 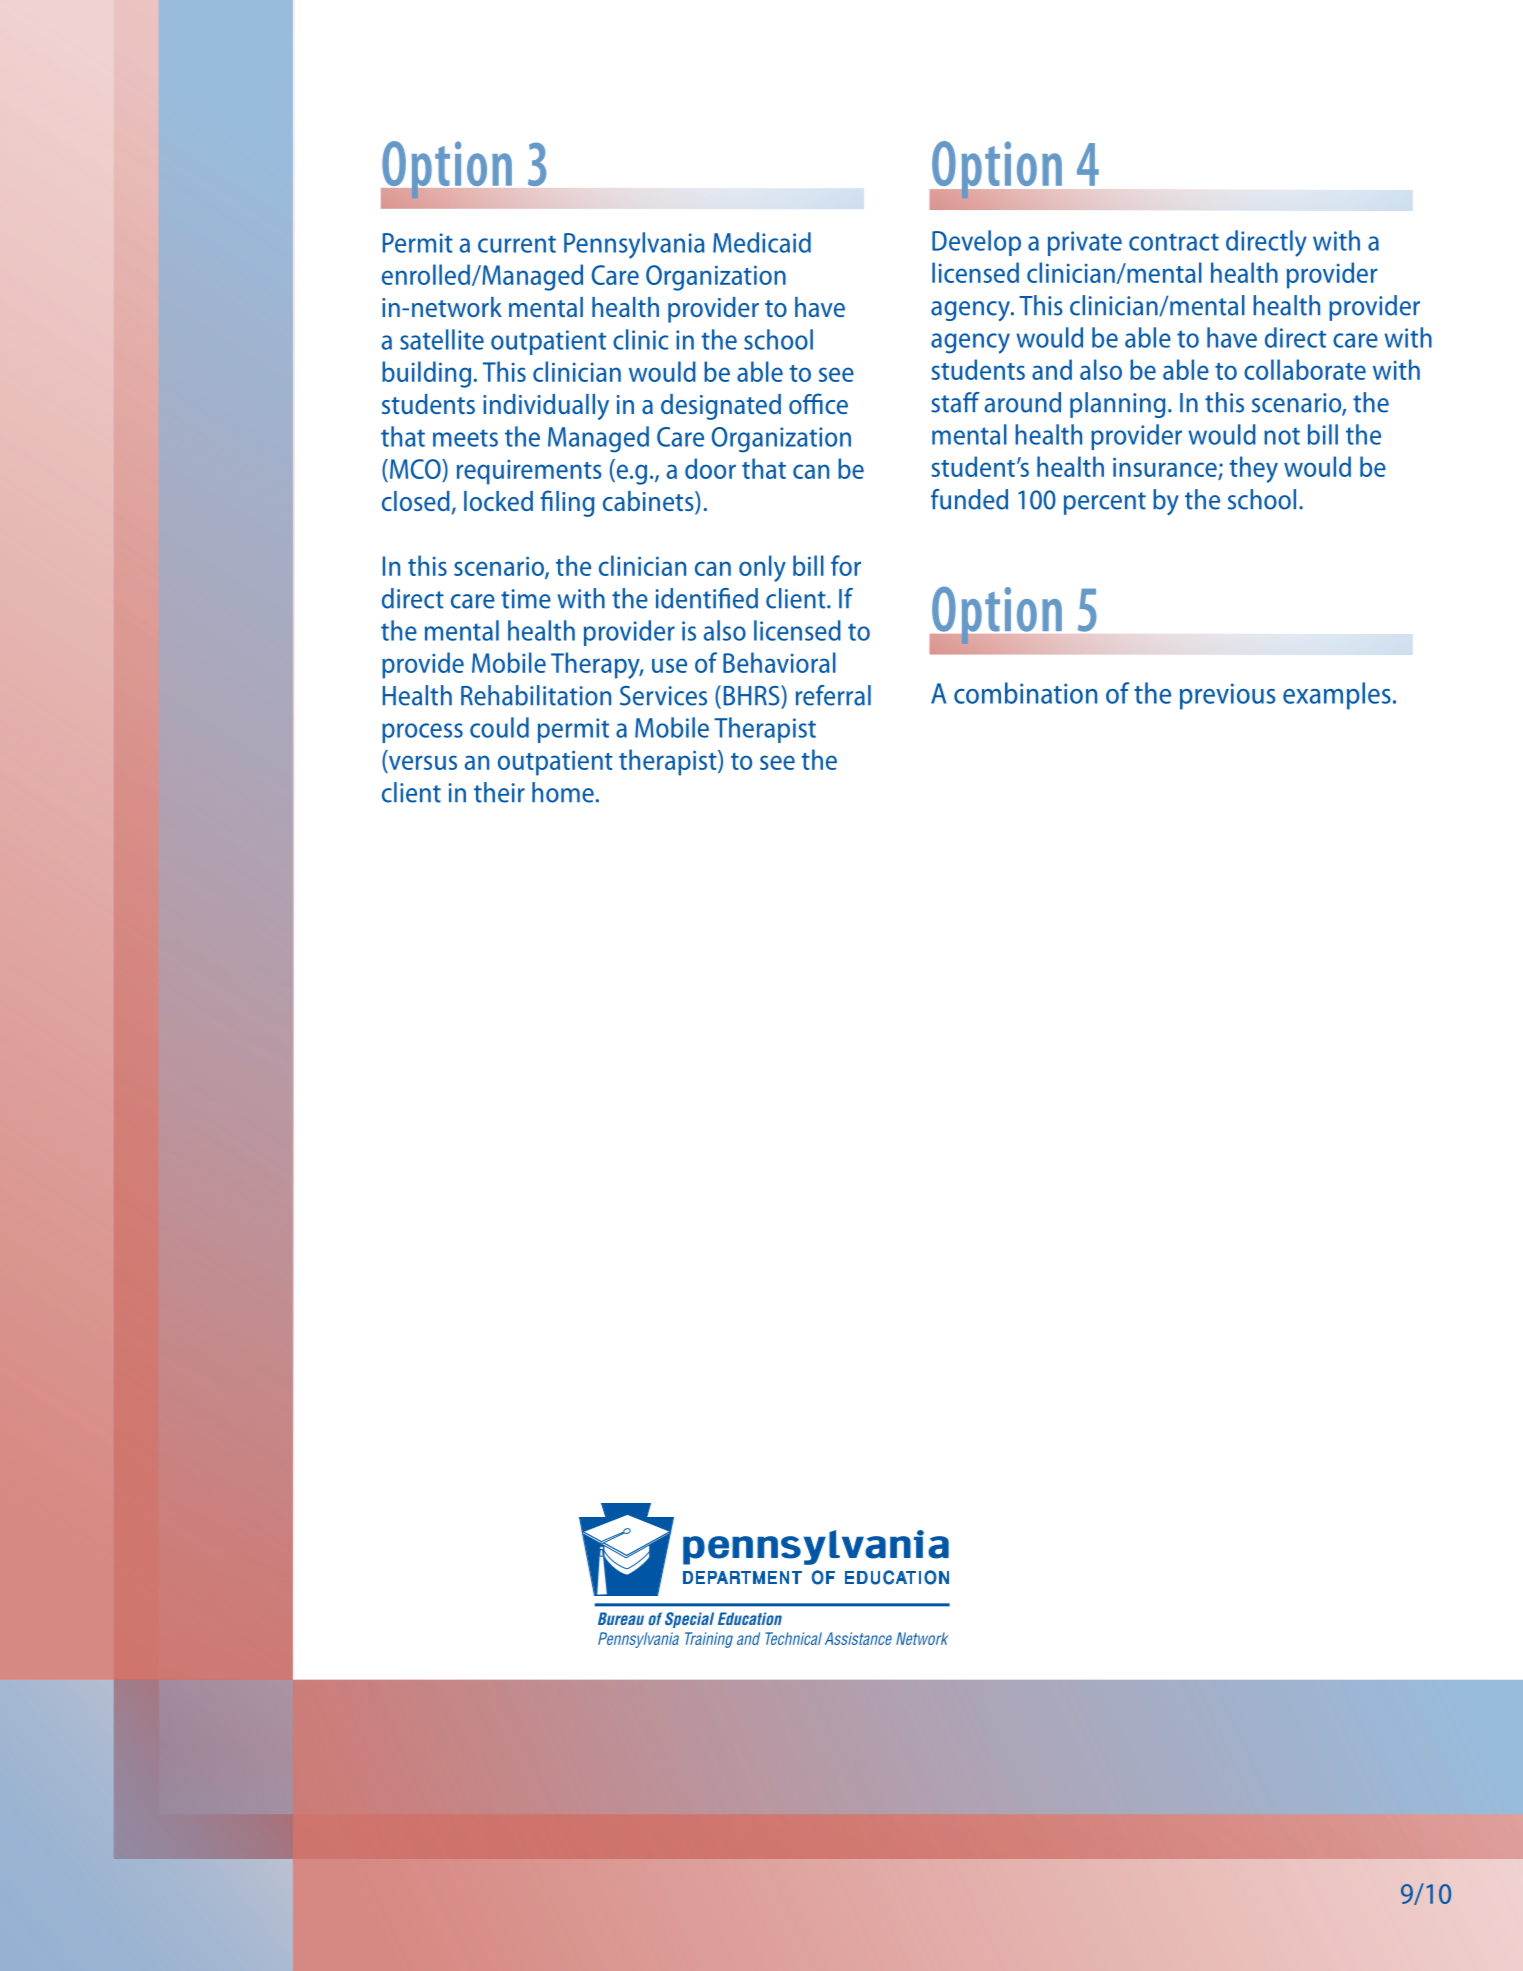 What do you see at coordinates (1305, 369) in the document?
I see `collaborate` at bounding box center [1305, 369].
